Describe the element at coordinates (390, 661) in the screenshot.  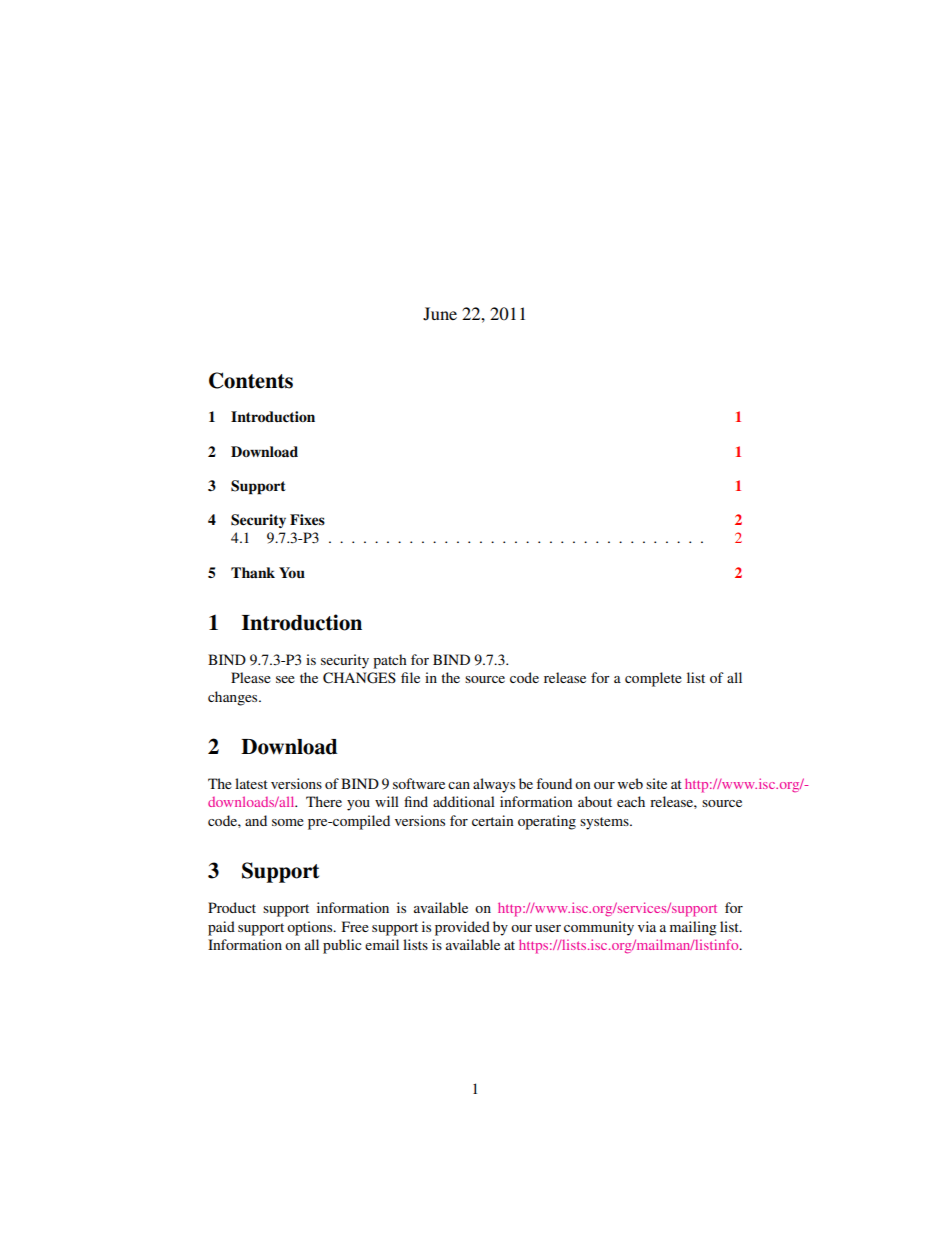
I see `patch` at that location.
